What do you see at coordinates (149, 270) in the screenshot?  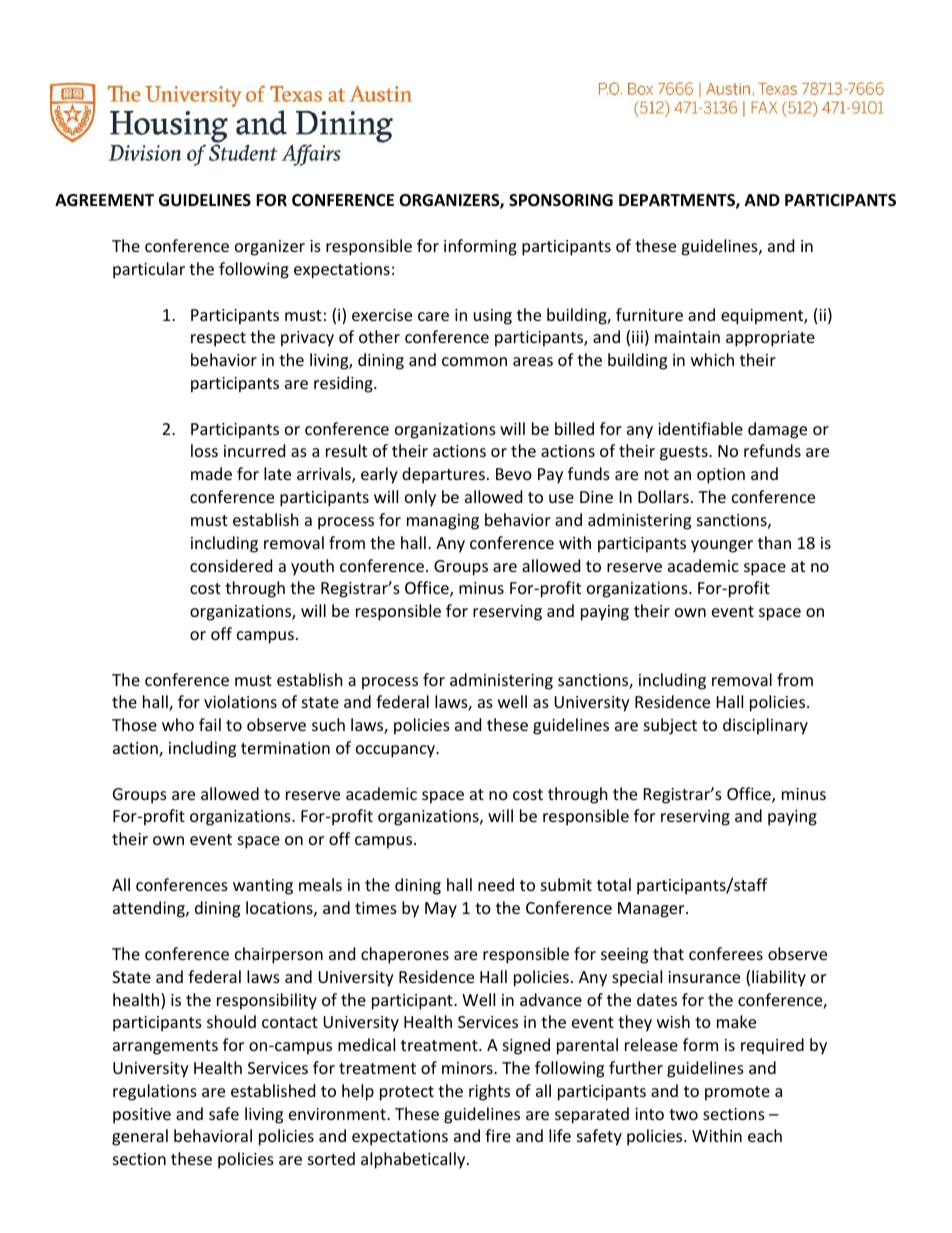 I see `particular` at bounding box center [149, 270].
